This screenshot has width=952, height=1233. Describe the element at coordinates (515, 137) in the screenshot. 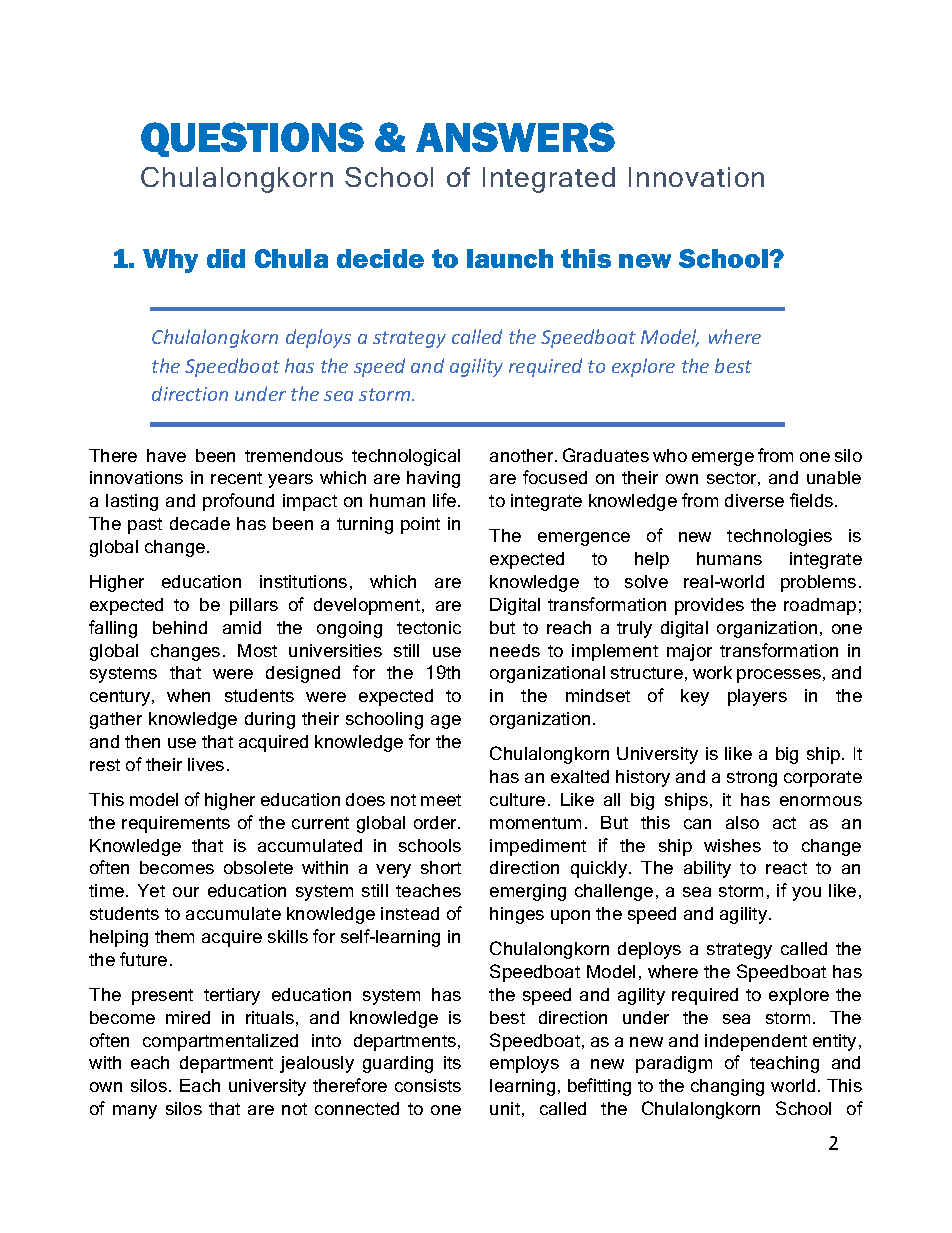

I see `ANSWERS` at that location.
